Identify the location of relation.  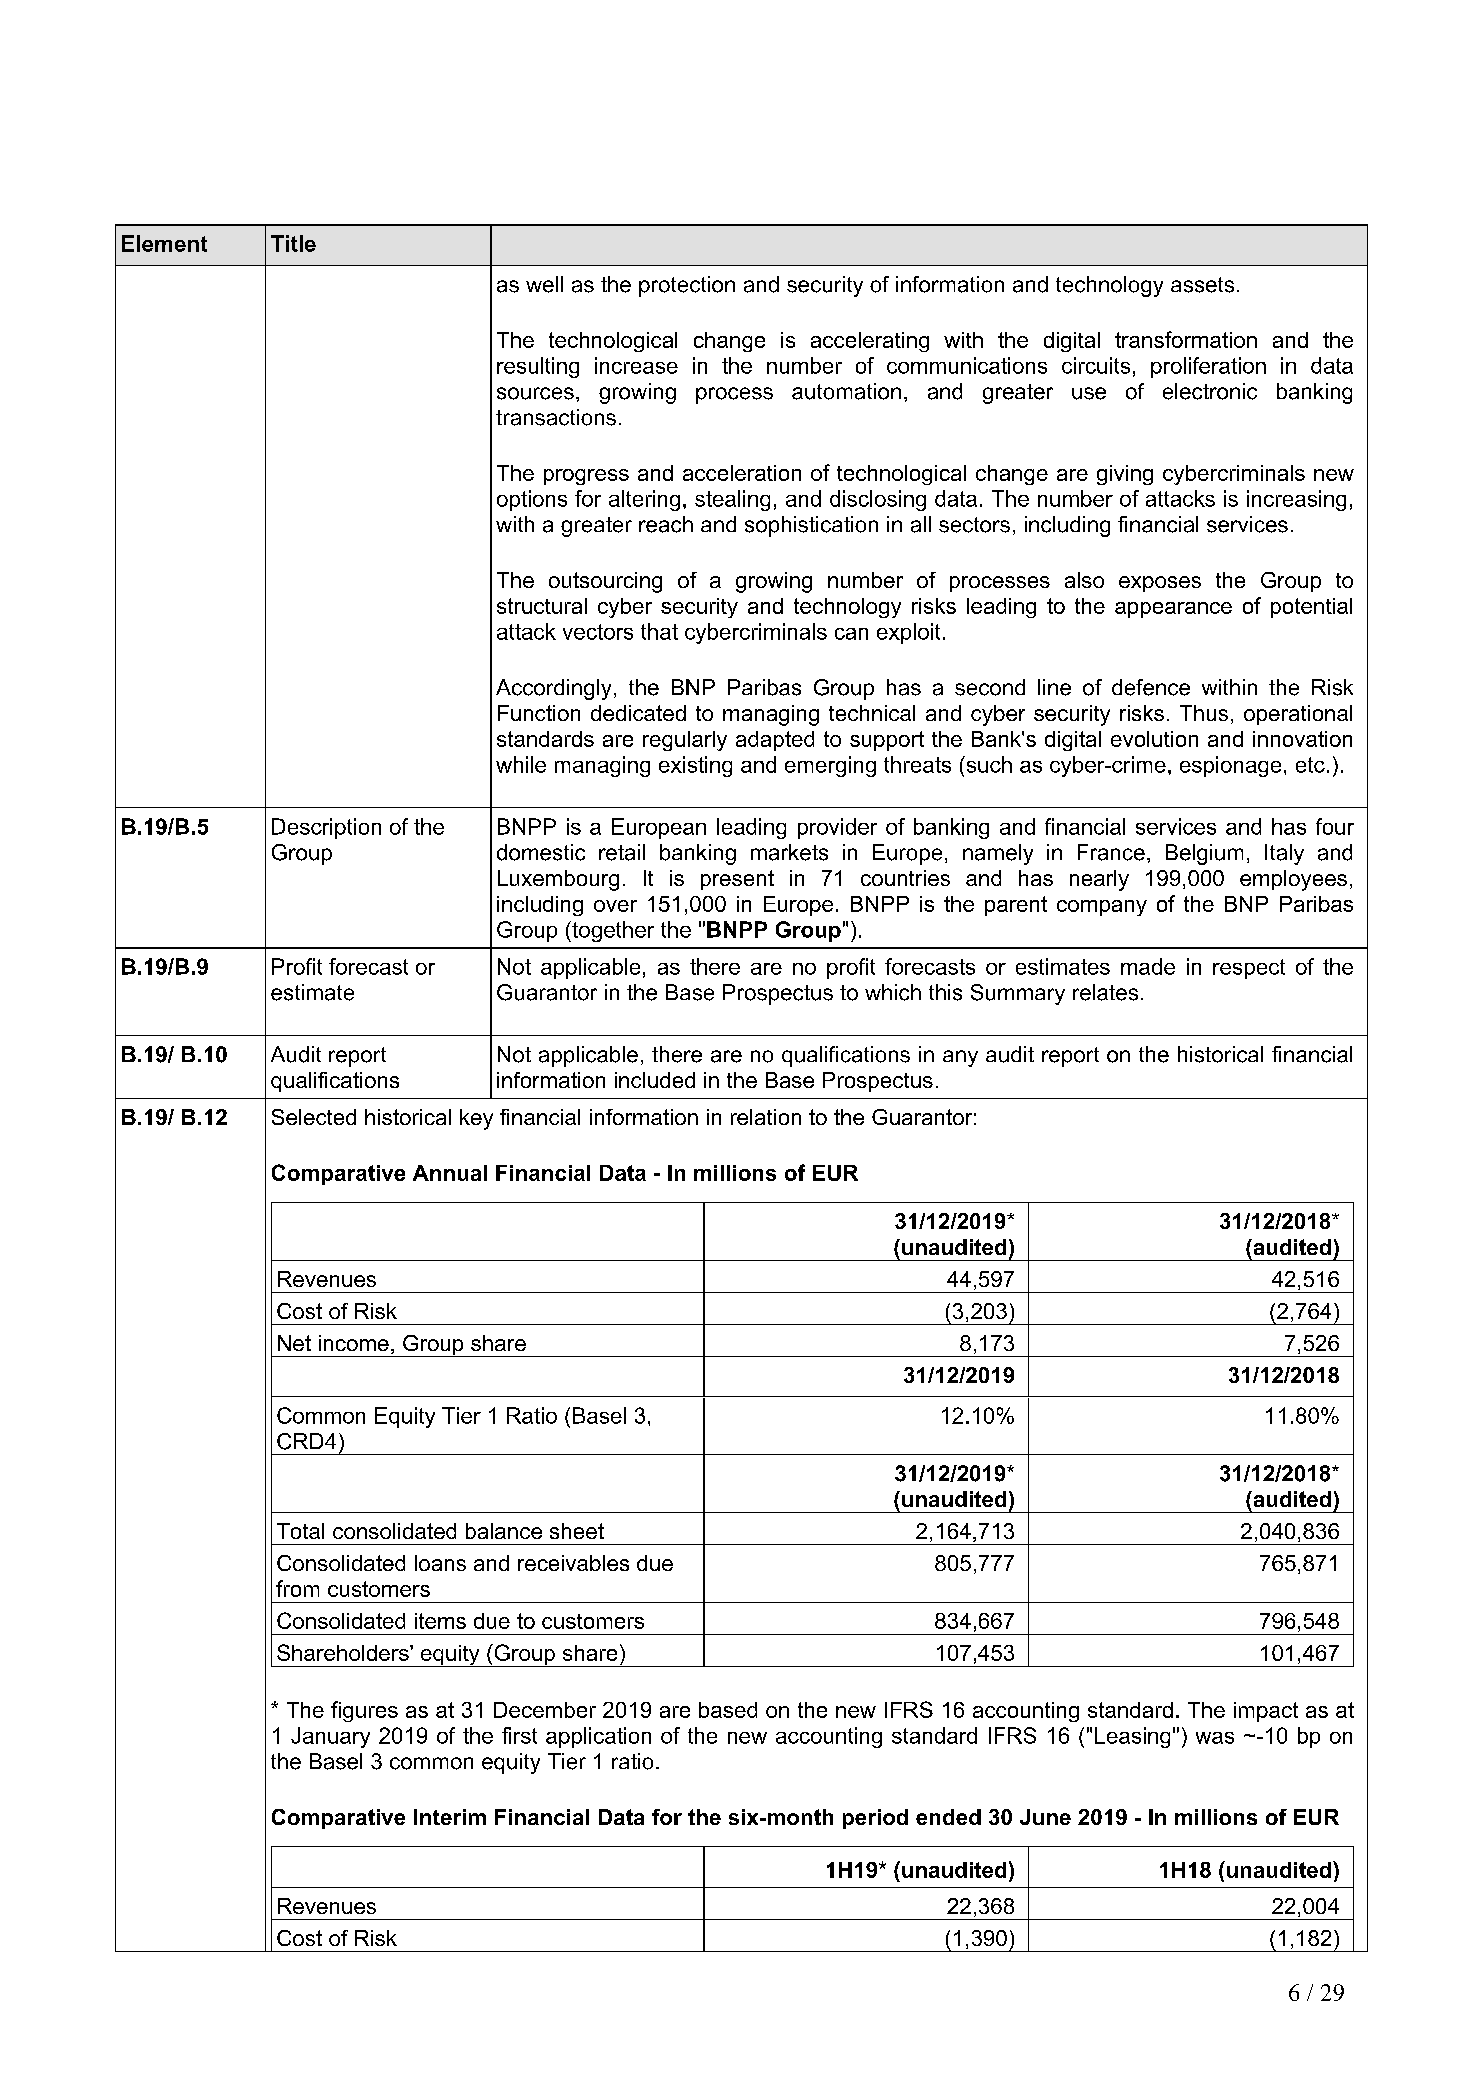
(766, 1117).
